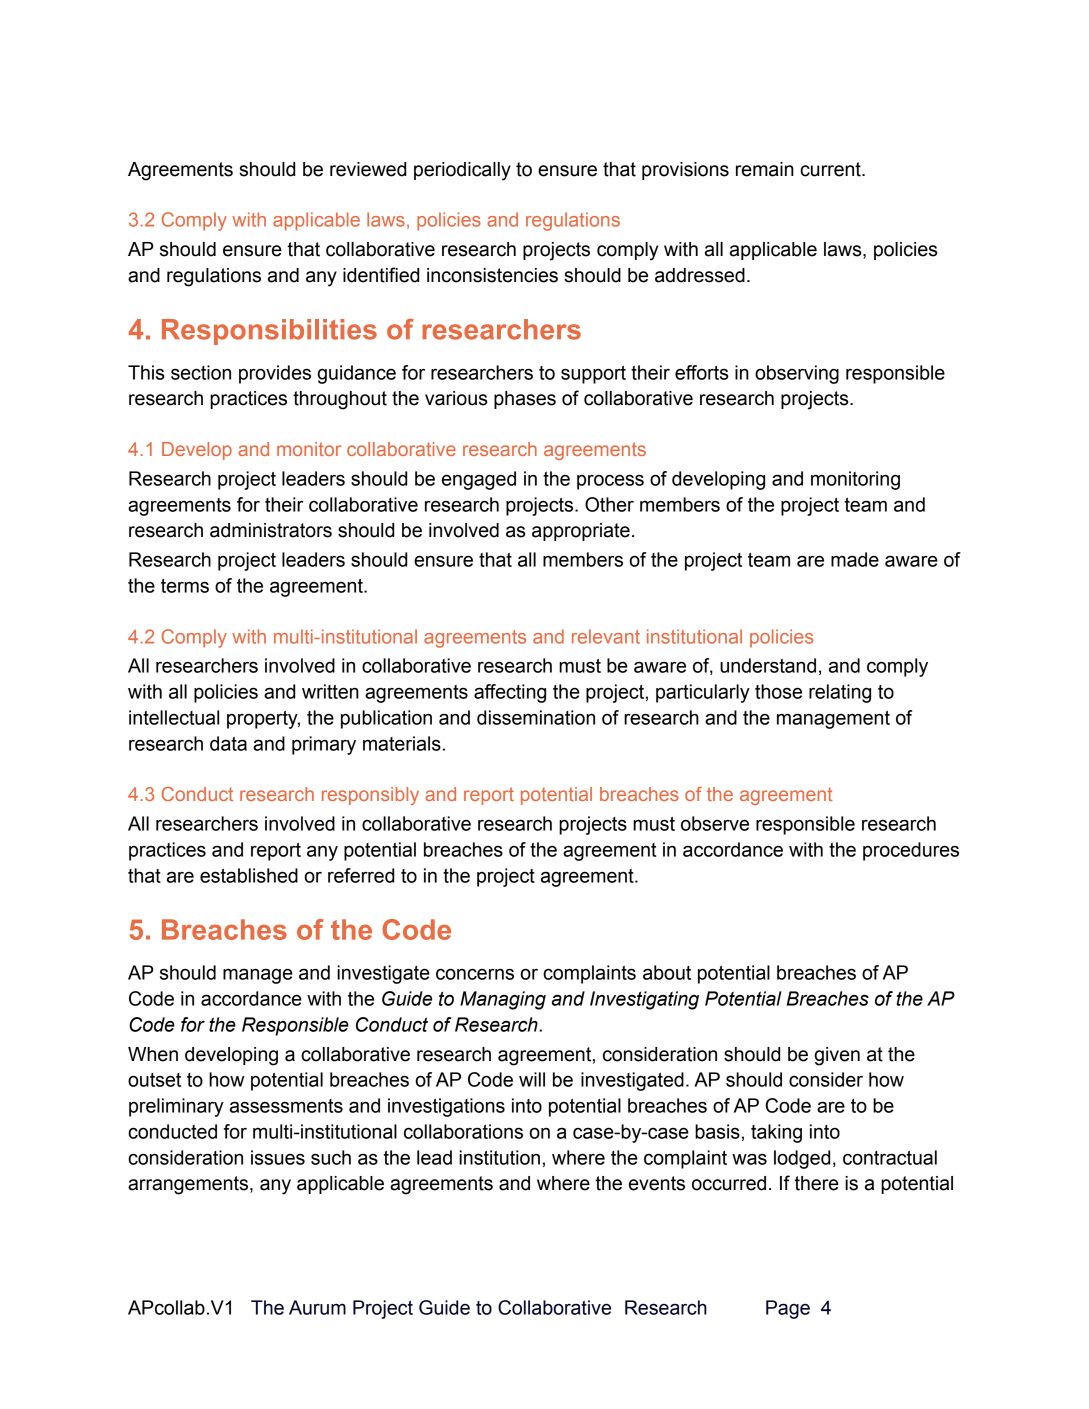 The width and height of the screenshot is (1089, 1409). What do you see at coordinates (228, 743) in the screenshot?
I see `data` at bounding box center [228, 743].
